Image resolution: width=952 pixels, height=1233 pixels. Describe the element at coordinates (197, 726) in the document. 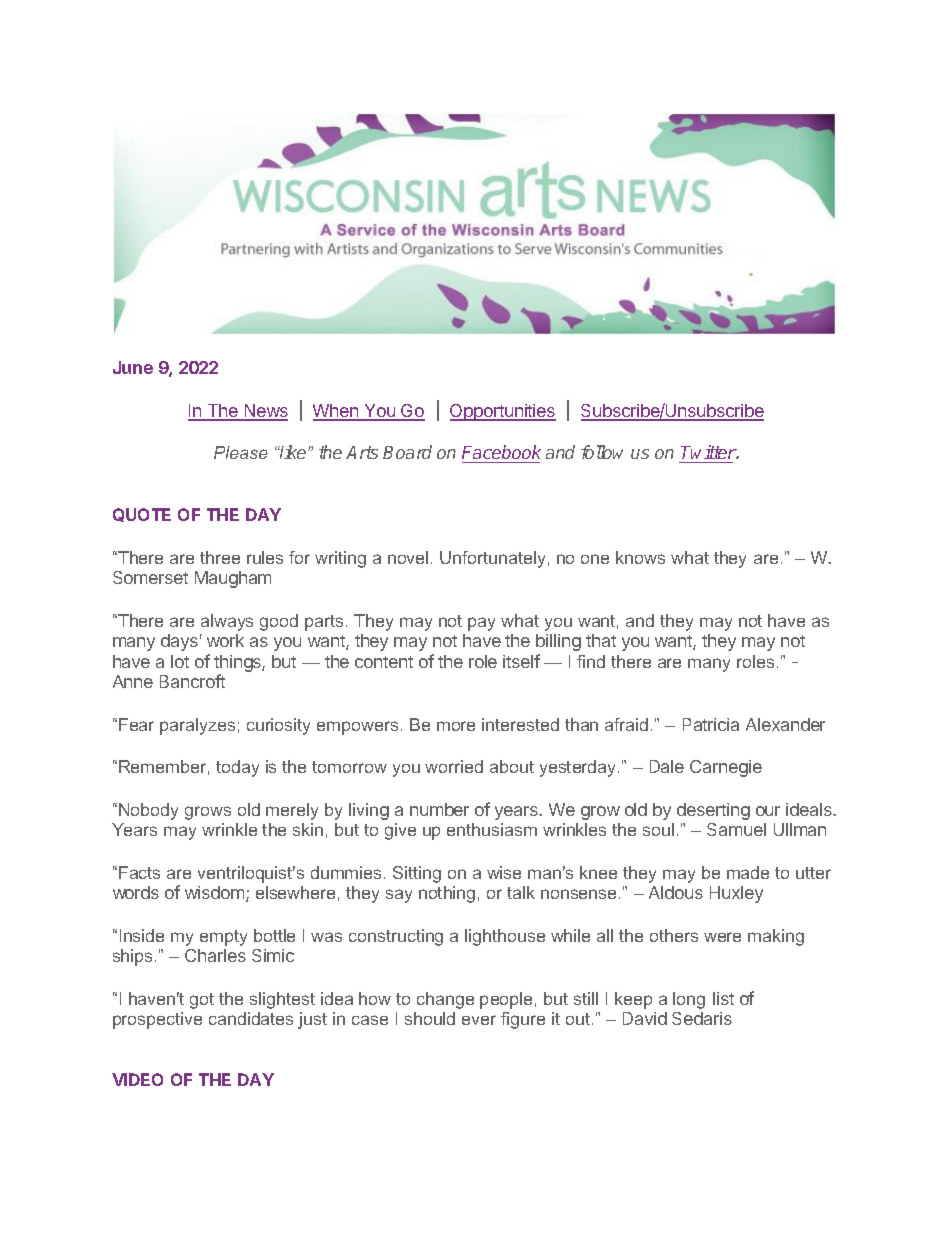

I see `paralyzes` at that location.
